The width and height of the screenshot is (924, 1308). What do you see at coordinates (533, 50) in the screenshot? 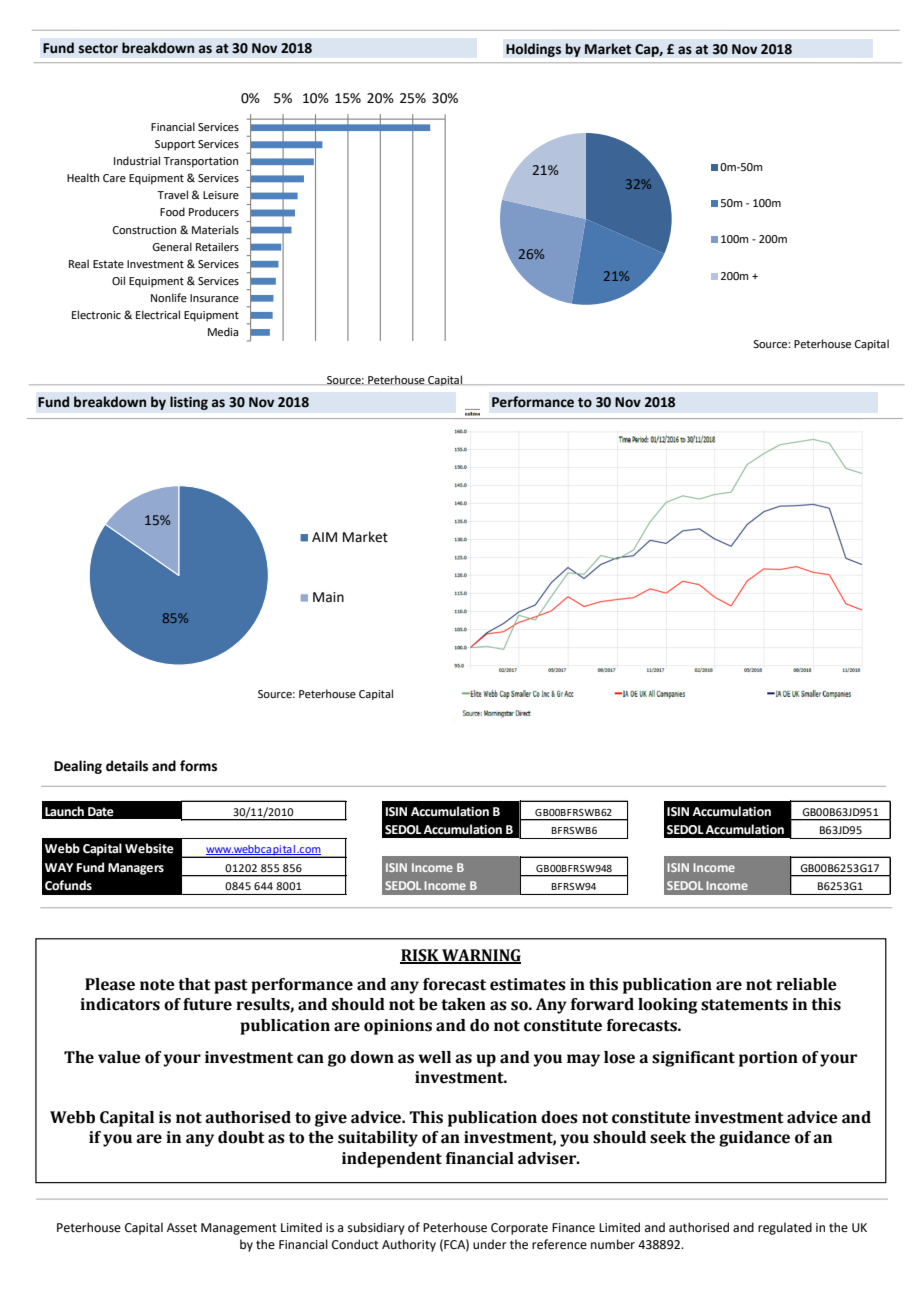
I see `Holdings` at bounding box center [533, 50].
